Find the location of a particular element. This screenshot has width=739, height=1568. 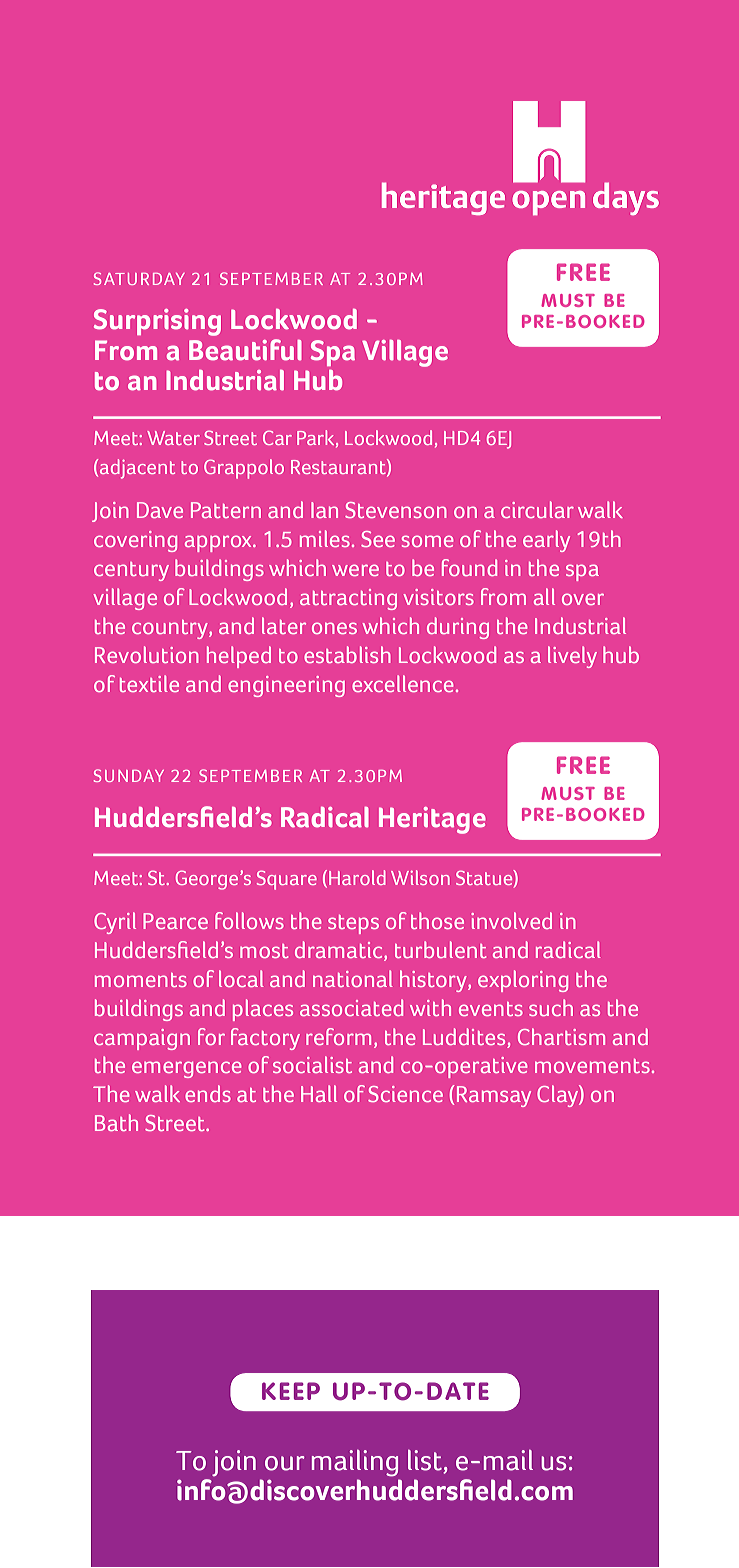

Hall is located at coordinates (319, 1093).
